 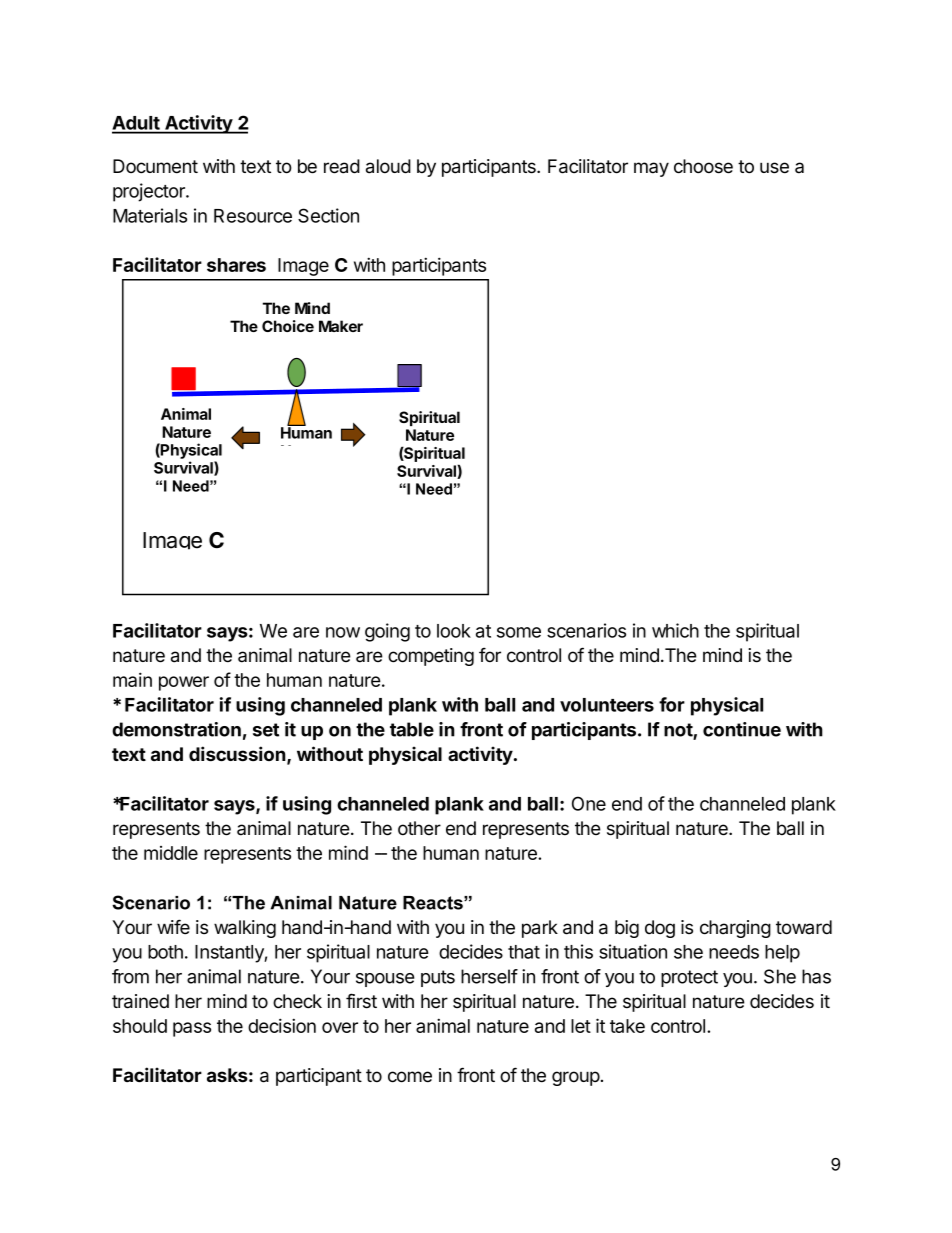 I want to click on come, so click(x=410, y=1077).
